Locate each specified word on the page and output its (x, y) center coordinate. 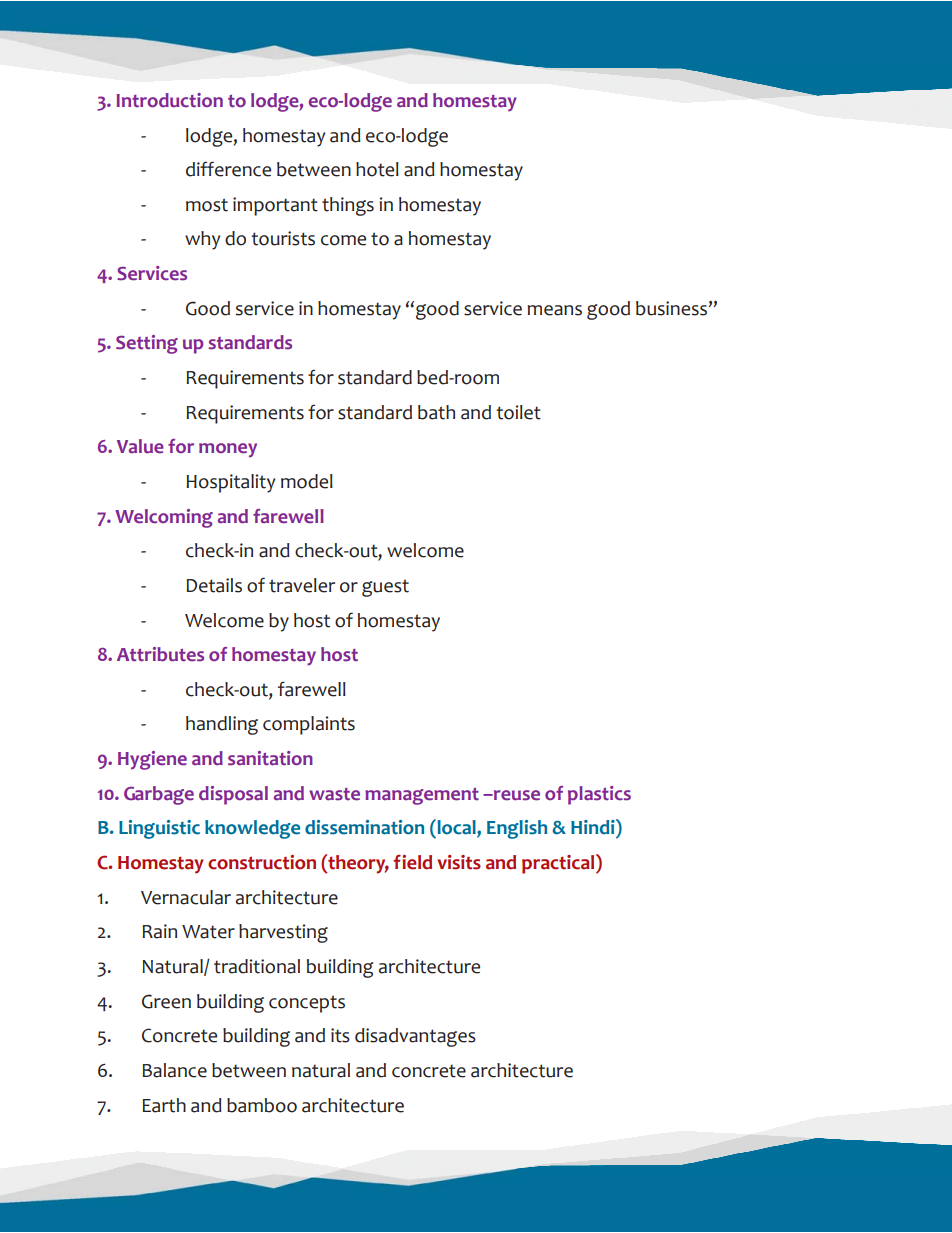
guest (385, 588)
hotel (377, 169)
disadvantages (415, 1037)
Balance (174, 1070)
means (554, 310)
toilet (518, 412)
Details (214, 585)
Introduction (170, 100)
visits (459, 862)
